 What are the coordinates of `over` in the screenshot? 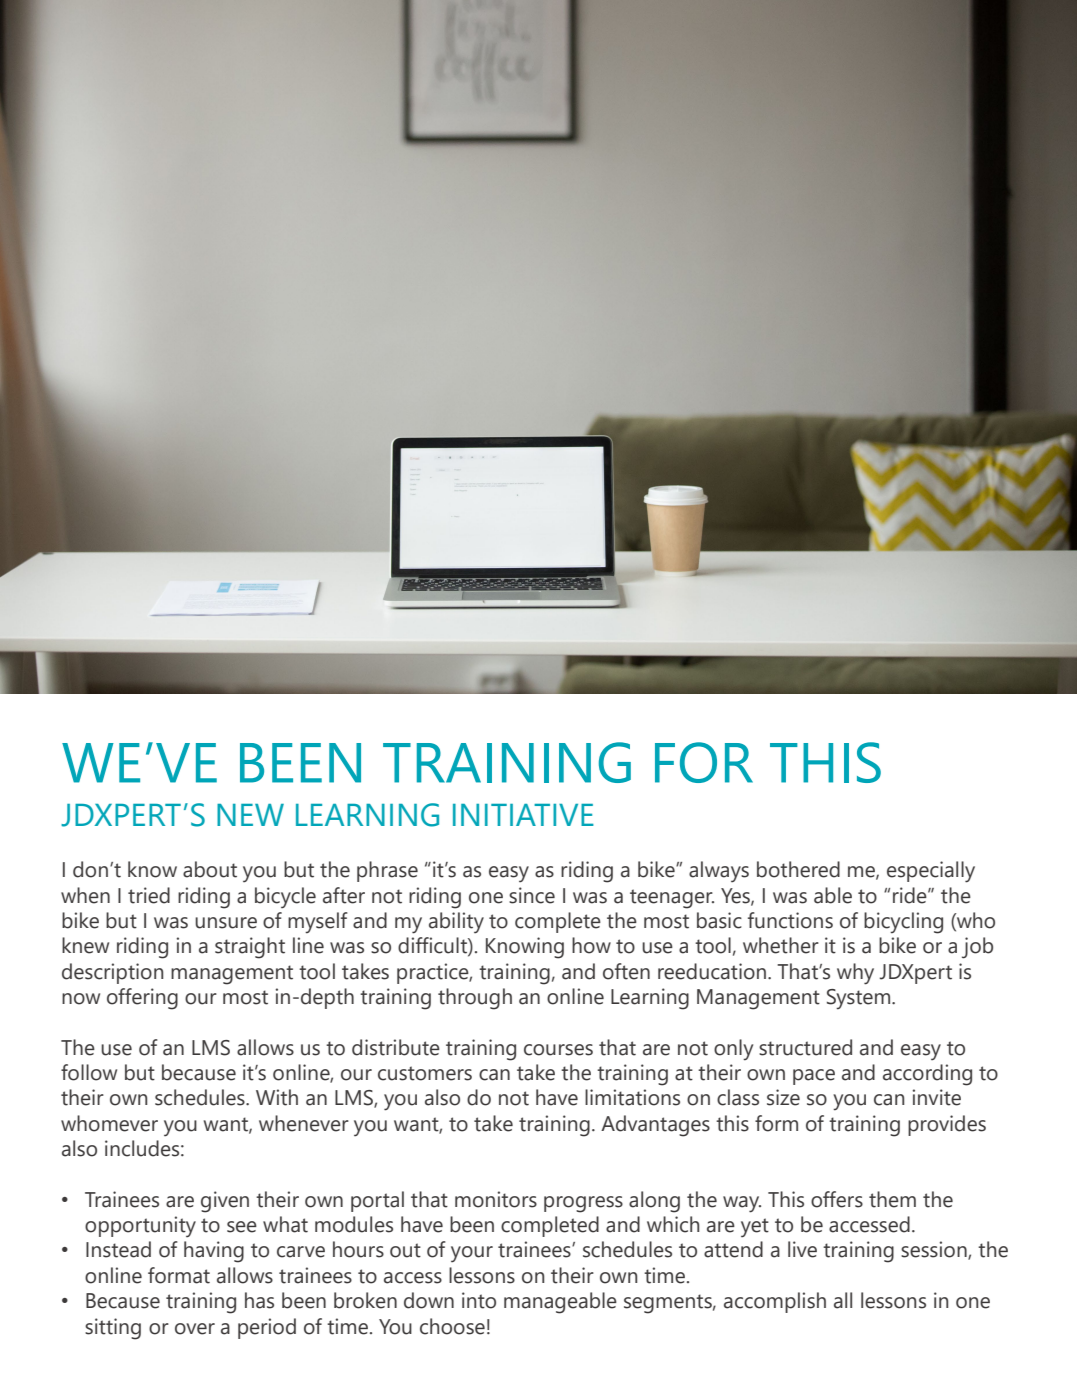 It's located at (195, 1329).
